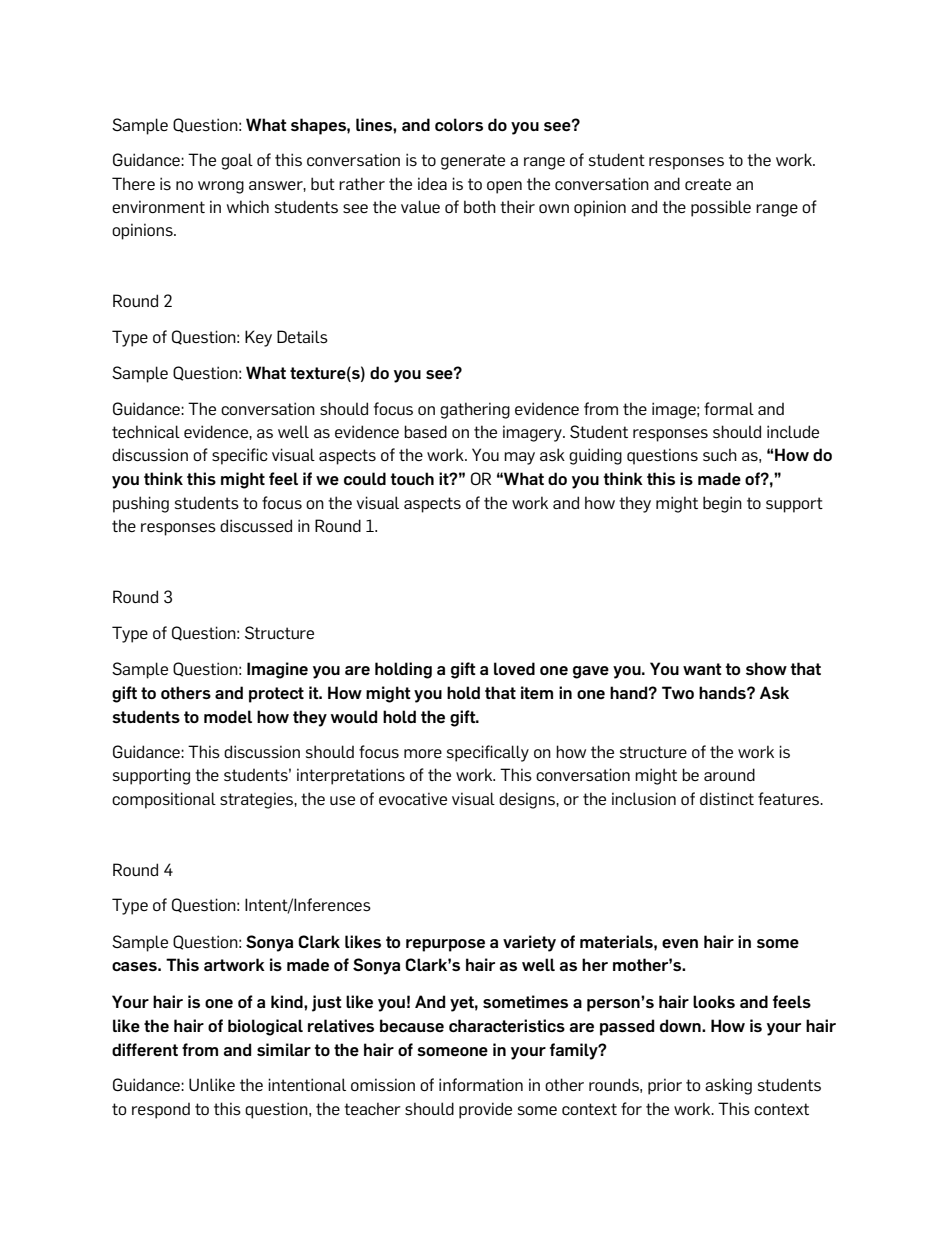 This screenshot has width=952, height=1233. Describe the element at coordinates (161, 1111) in the screenshot. I see `respond` at that location.
